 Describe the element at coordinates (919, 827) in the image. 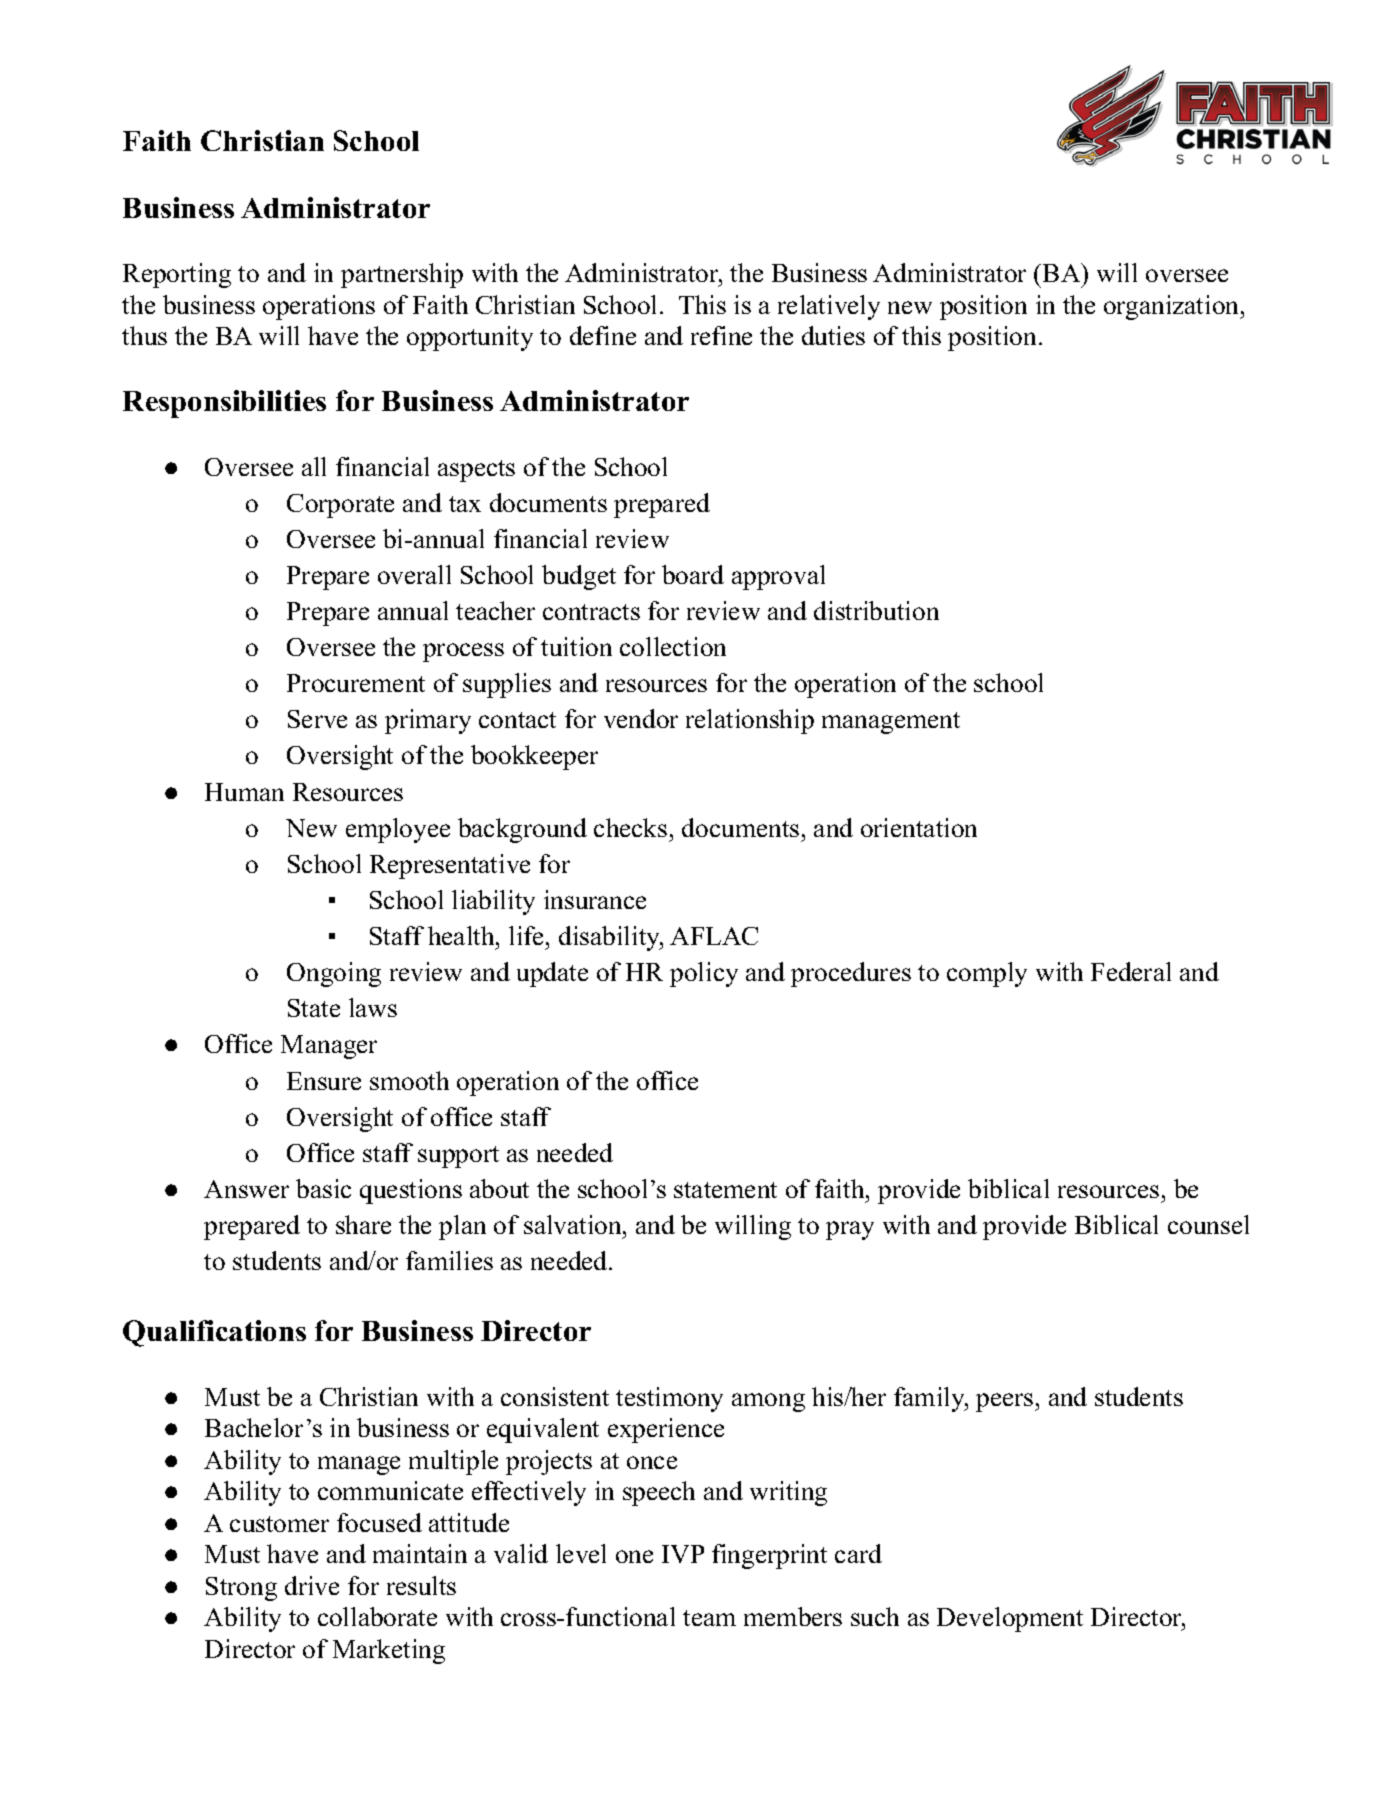

I see `orientation` at that location.
